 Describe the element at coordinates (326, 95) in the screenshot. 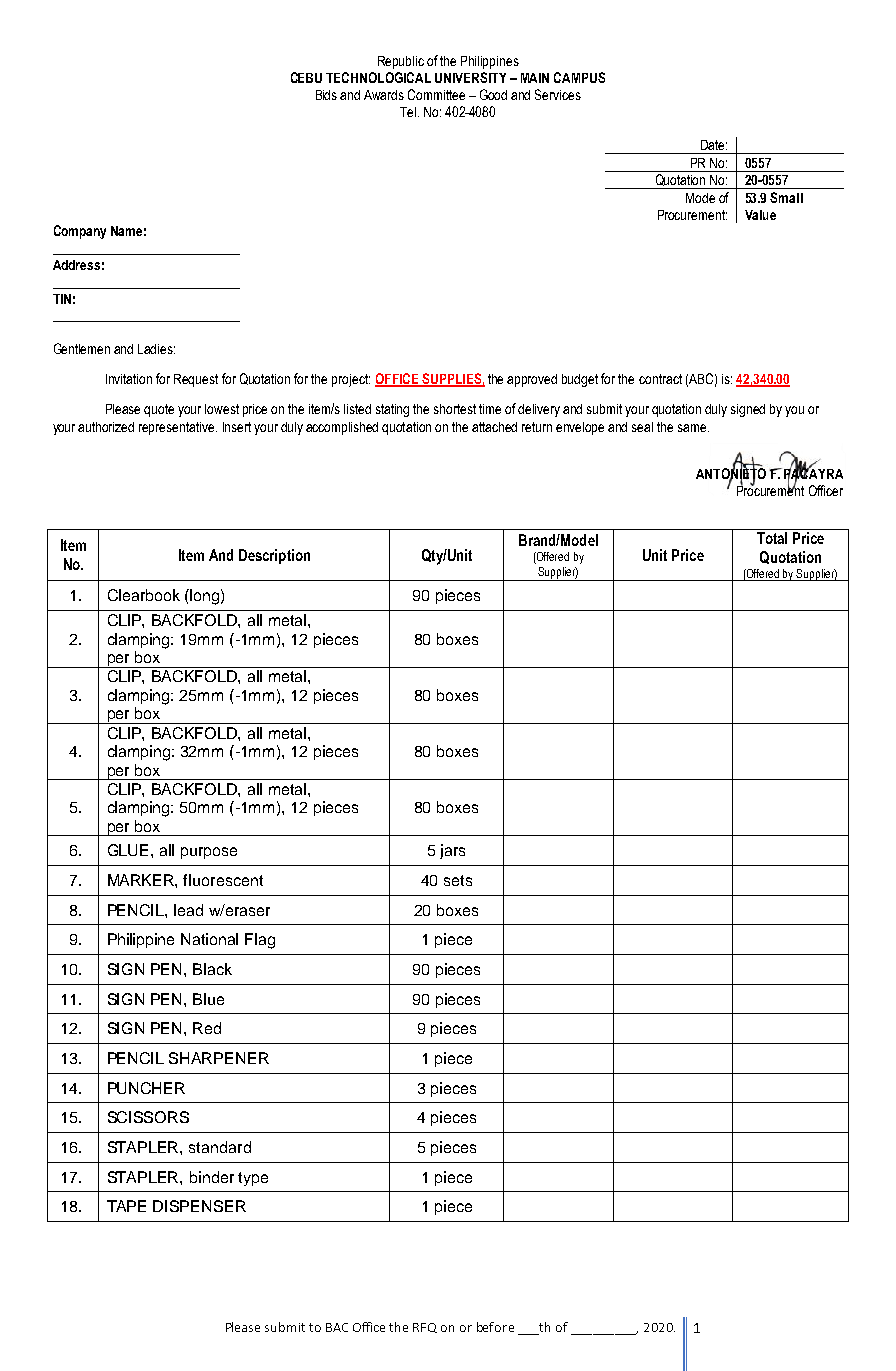

I see `Bids` at that location.
